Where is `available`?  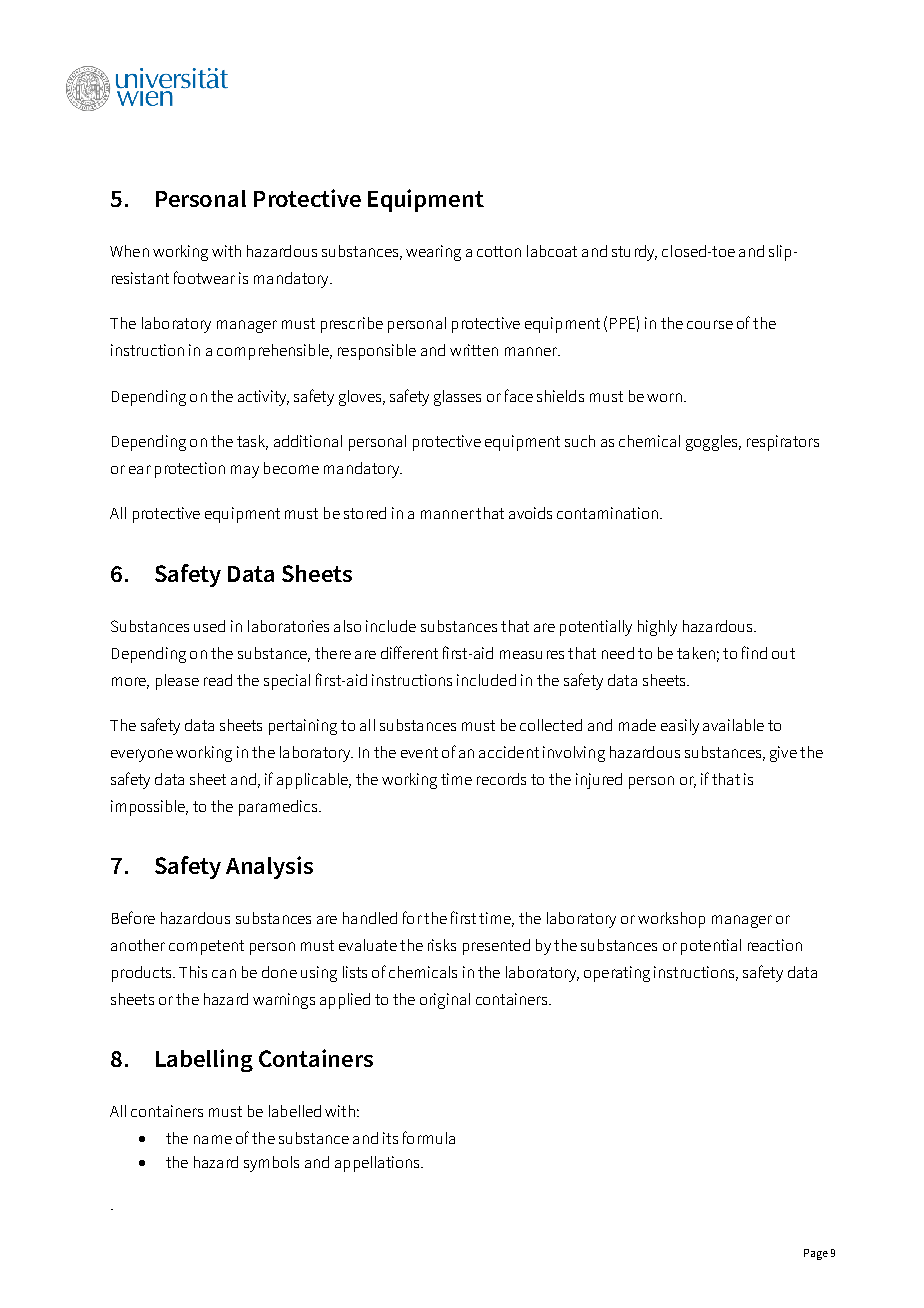
available is located at coordinates (733, 725).
